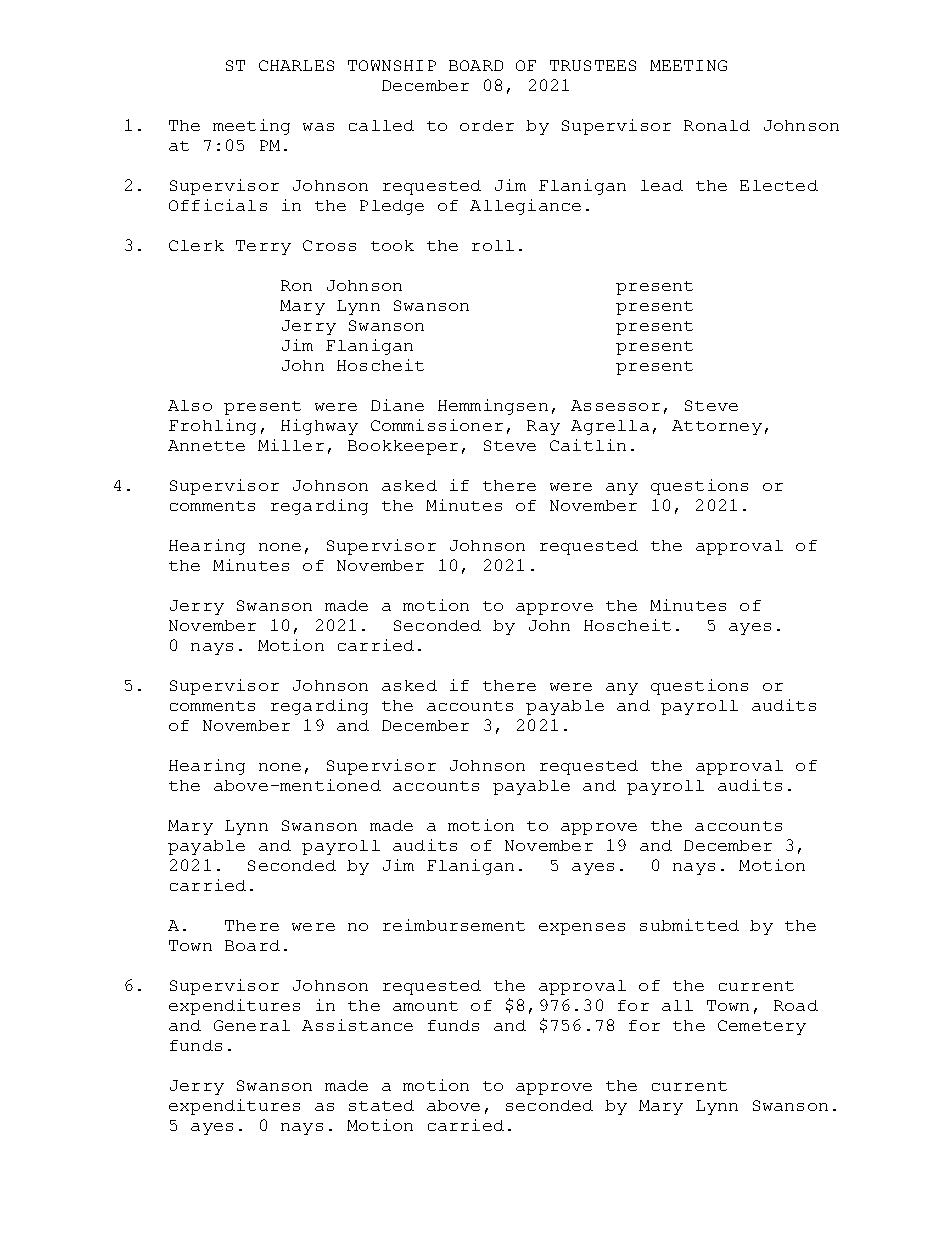 Image resolution: width=952 pixels, height=1233 pixels. I want to click on Ronald, so click(717, 125).
